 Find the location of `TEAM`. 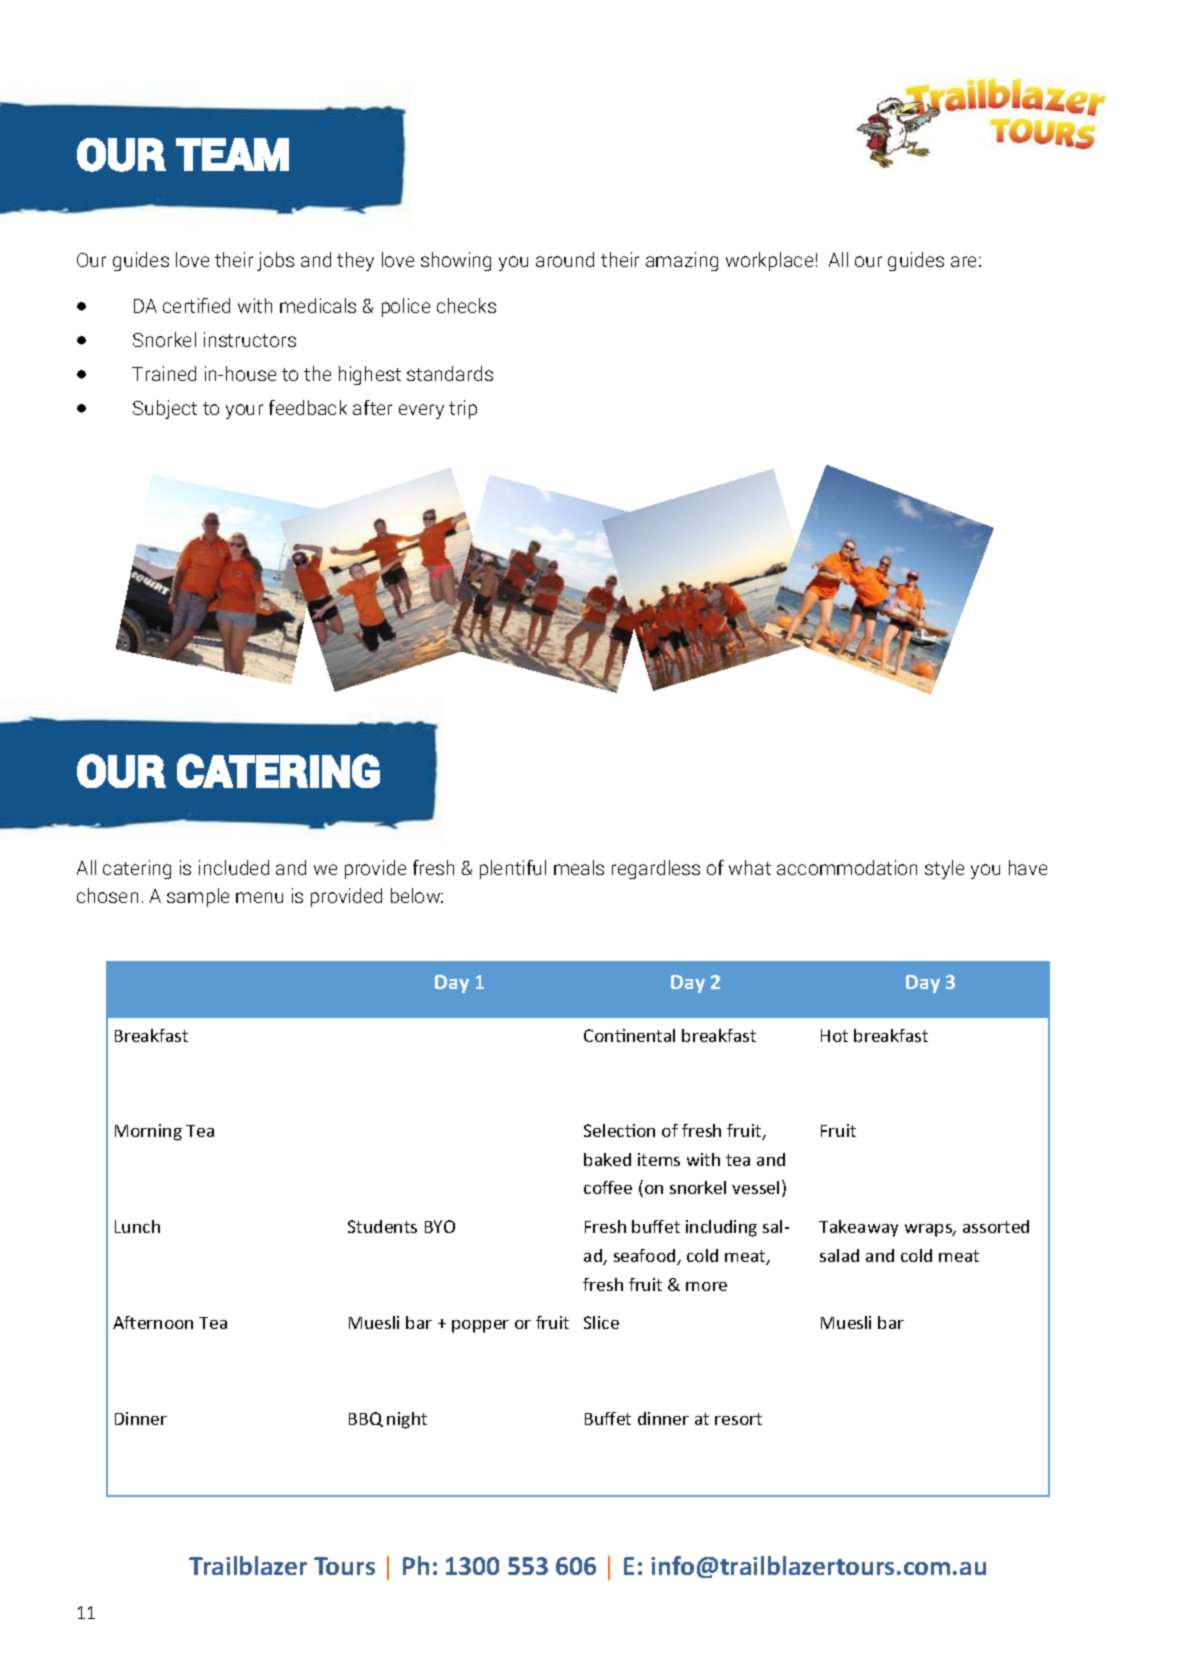

TEAM is located at coordinates (232, 154).
